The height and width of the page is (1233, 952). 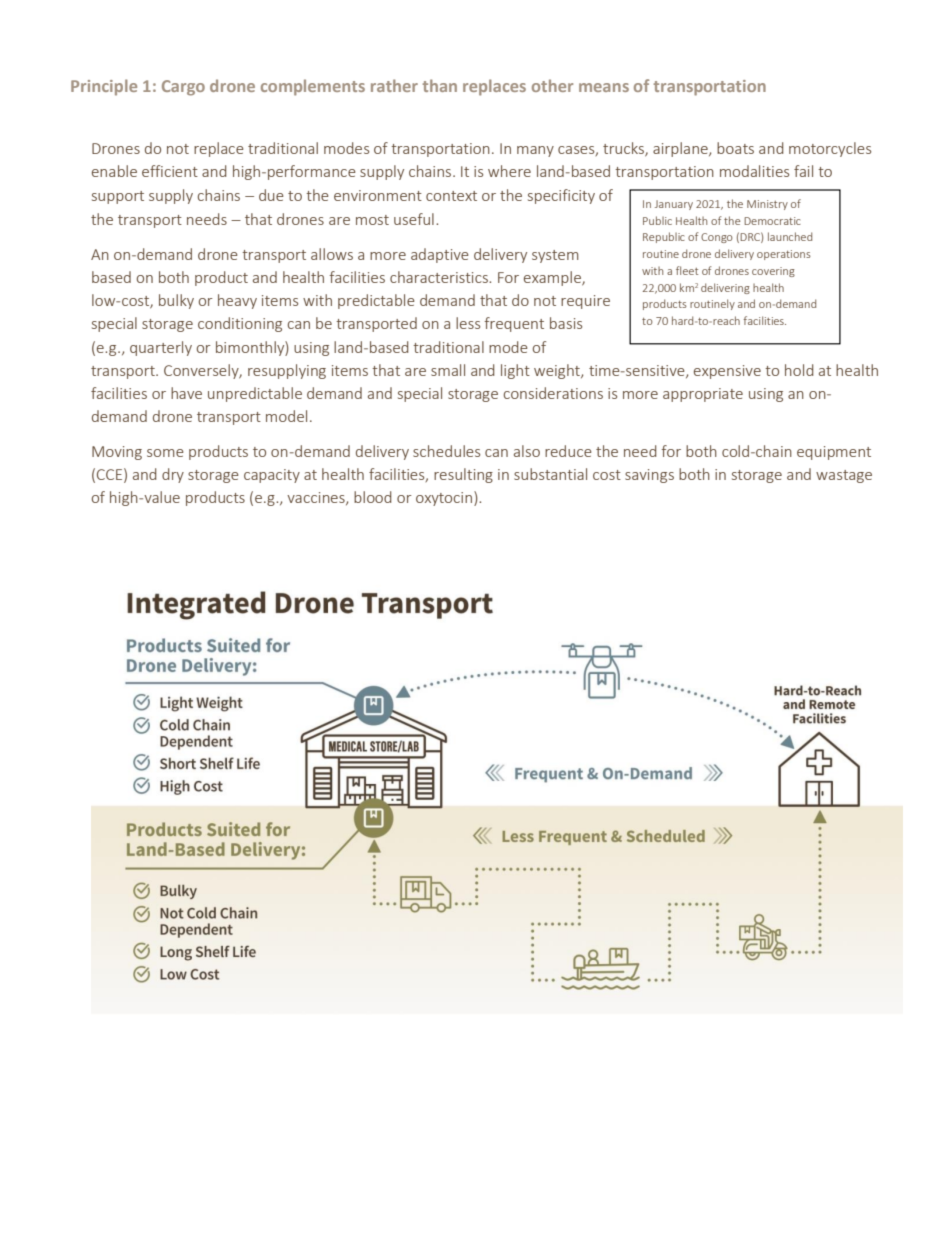 I want to click on than, so click(x=440, y=85).
